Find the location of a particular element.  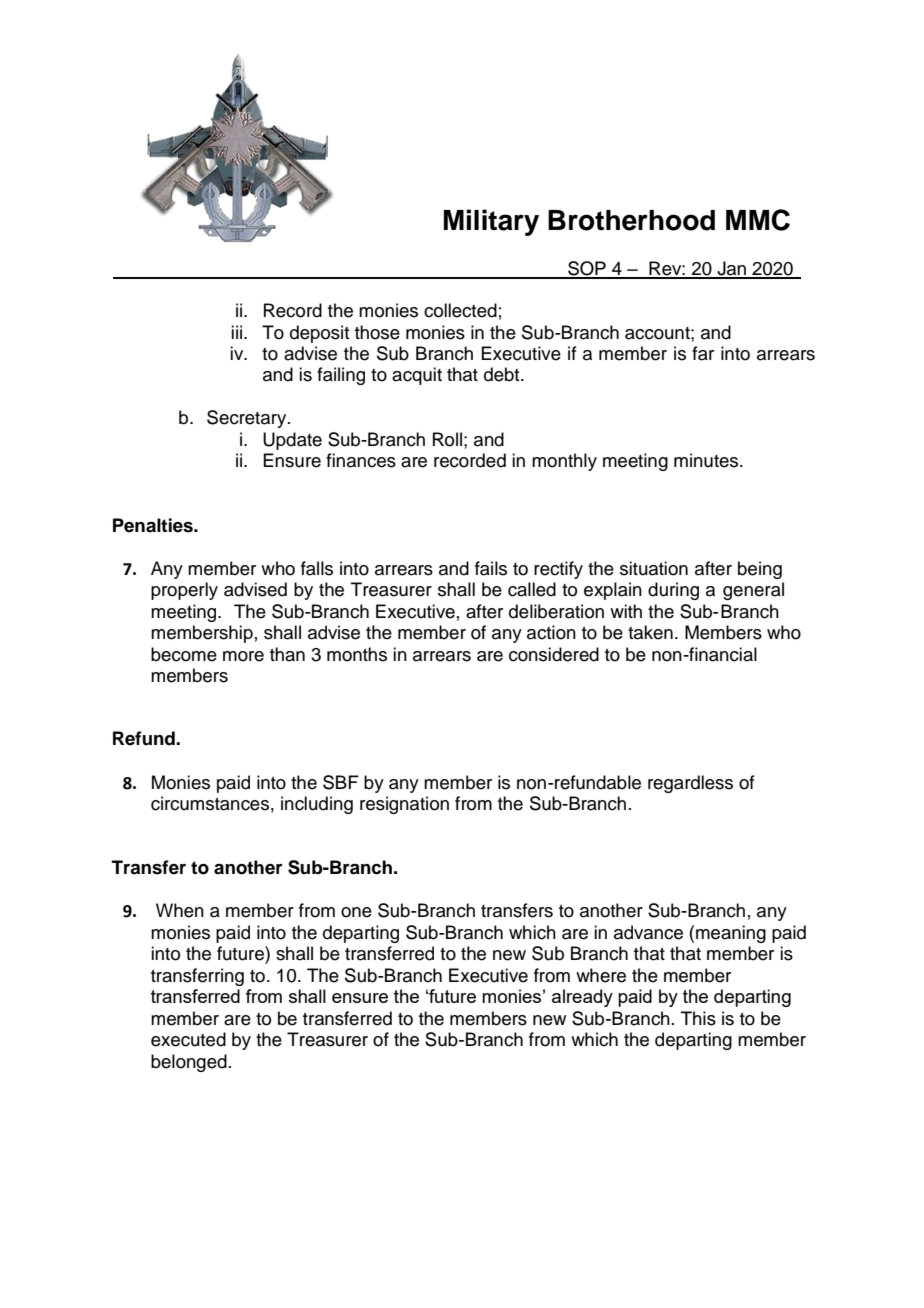

already is located at coordinates (582, 998).
